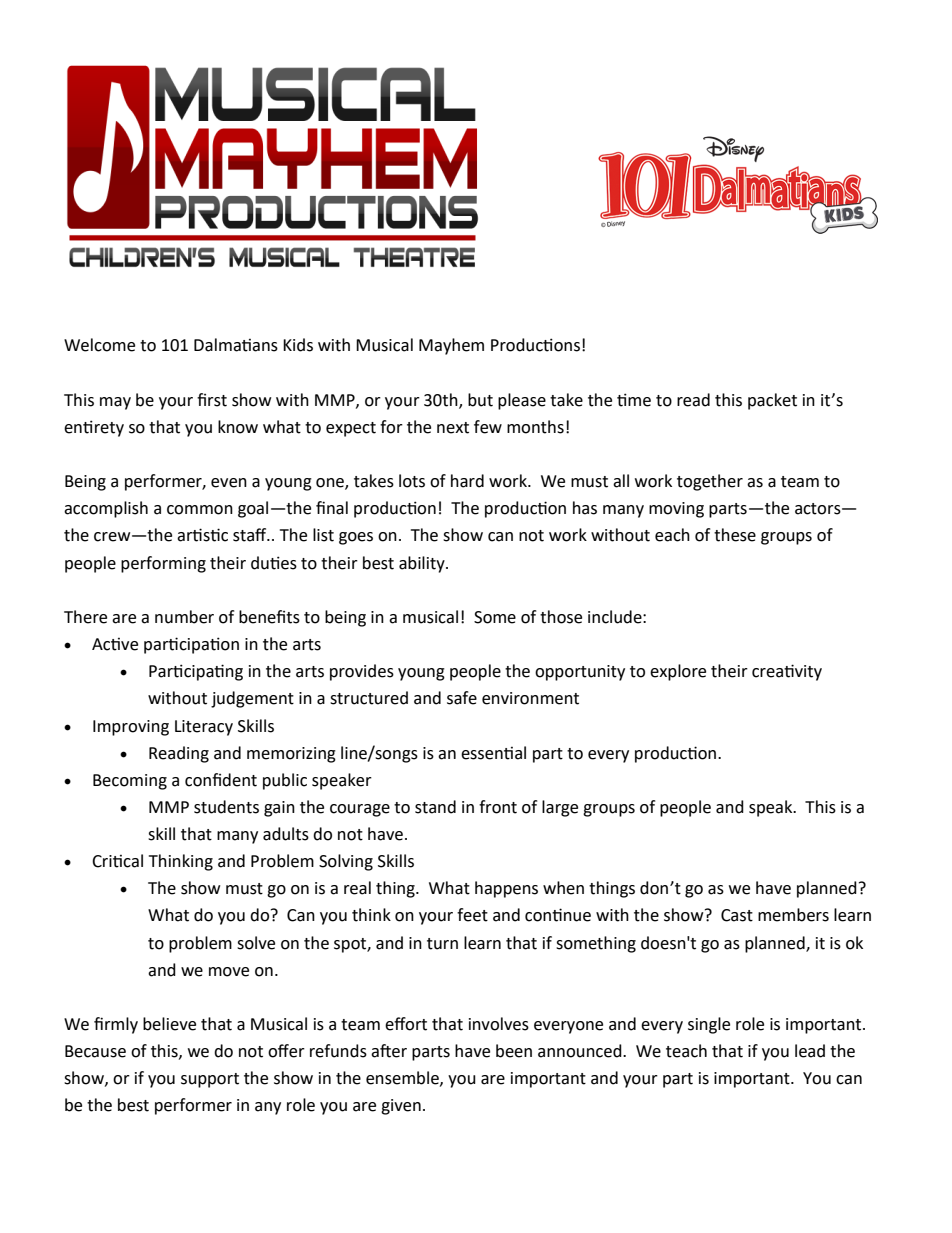  Describe the element at coordinates (735, 535) in the screenshot. I see `these` at that location.
